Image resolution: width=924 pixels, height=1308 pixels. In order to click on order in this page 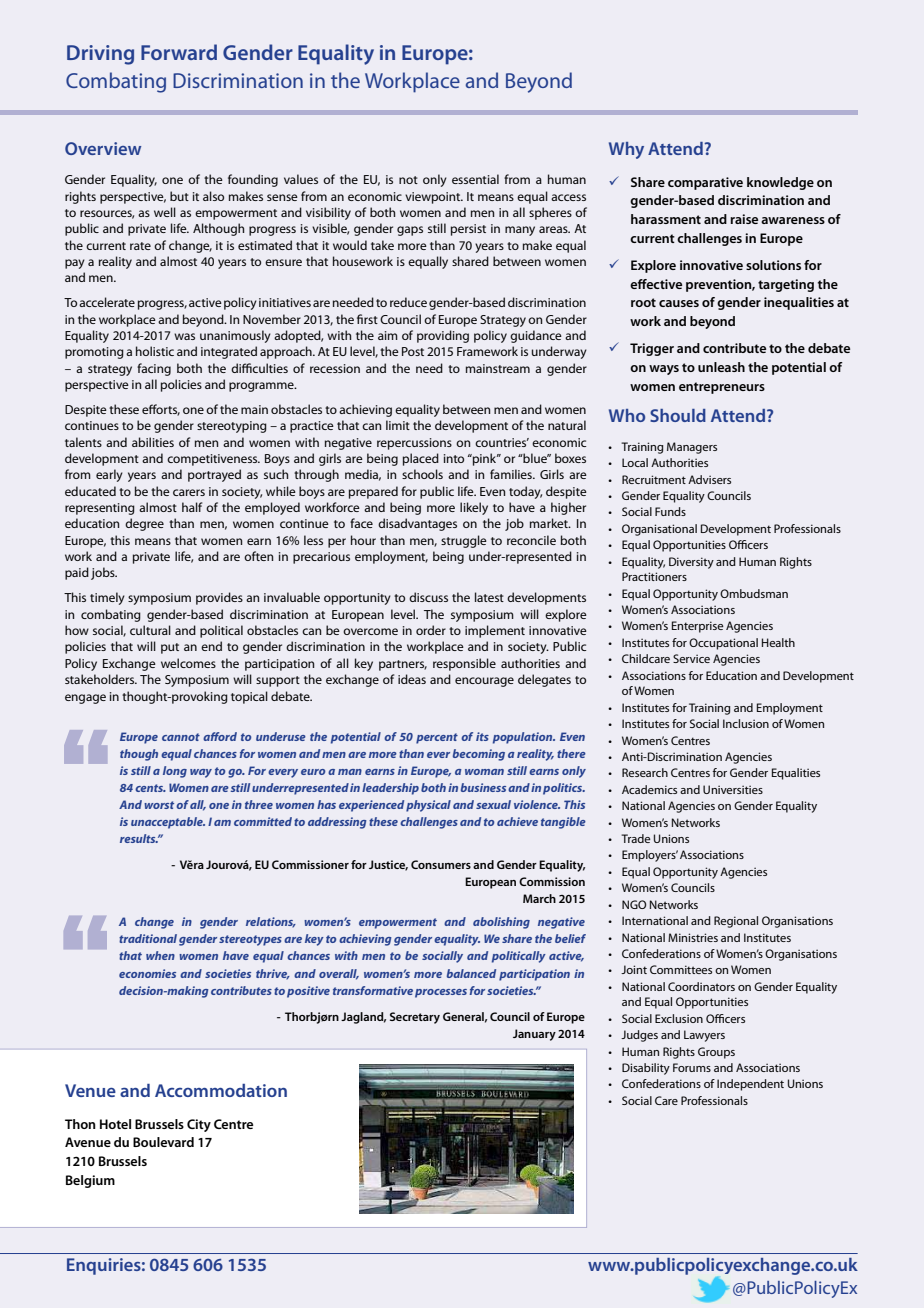, I will do `click(431, 630)`.
